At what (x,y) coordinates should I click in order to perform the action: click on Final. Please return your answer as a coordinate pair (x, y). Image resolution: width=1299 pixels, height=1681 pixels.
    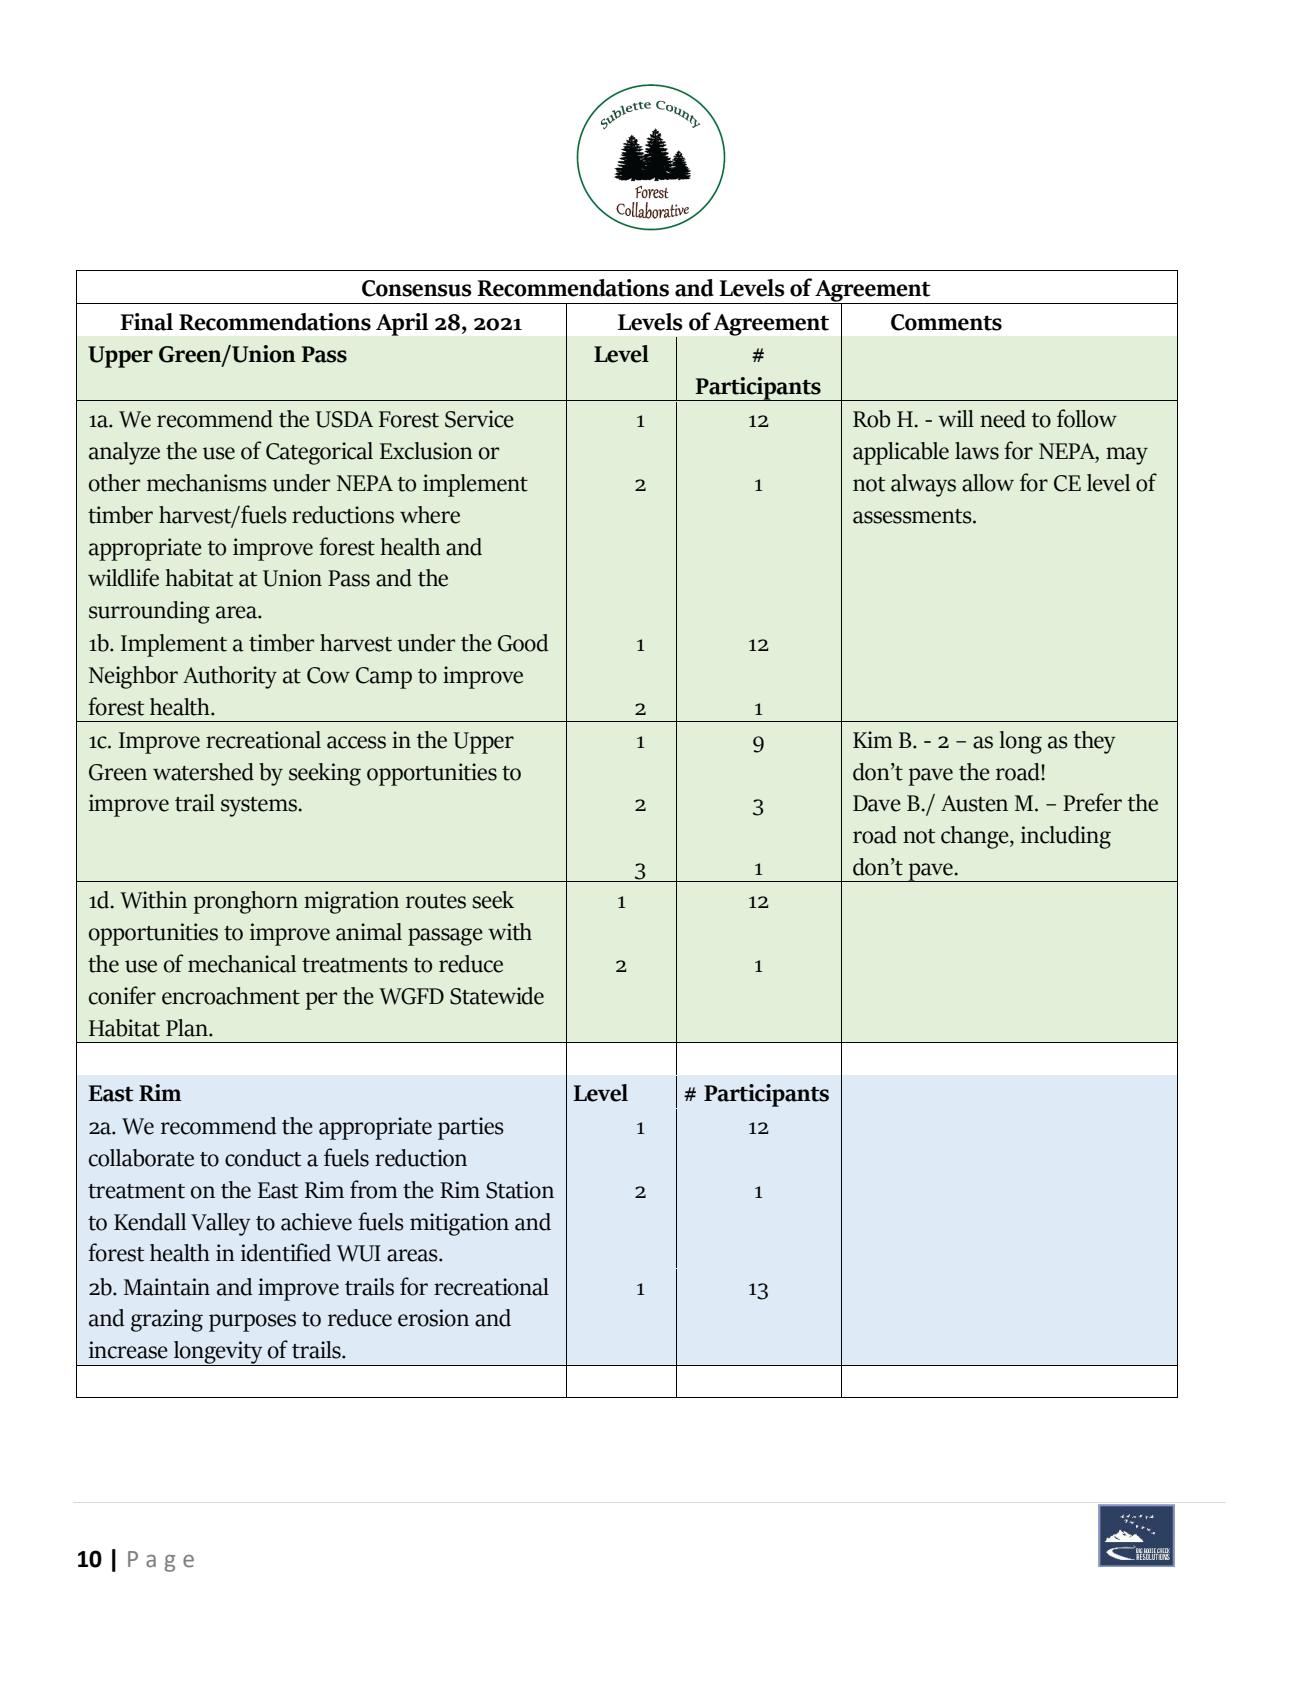
    Looking at the image, I should click on (146, 322).
